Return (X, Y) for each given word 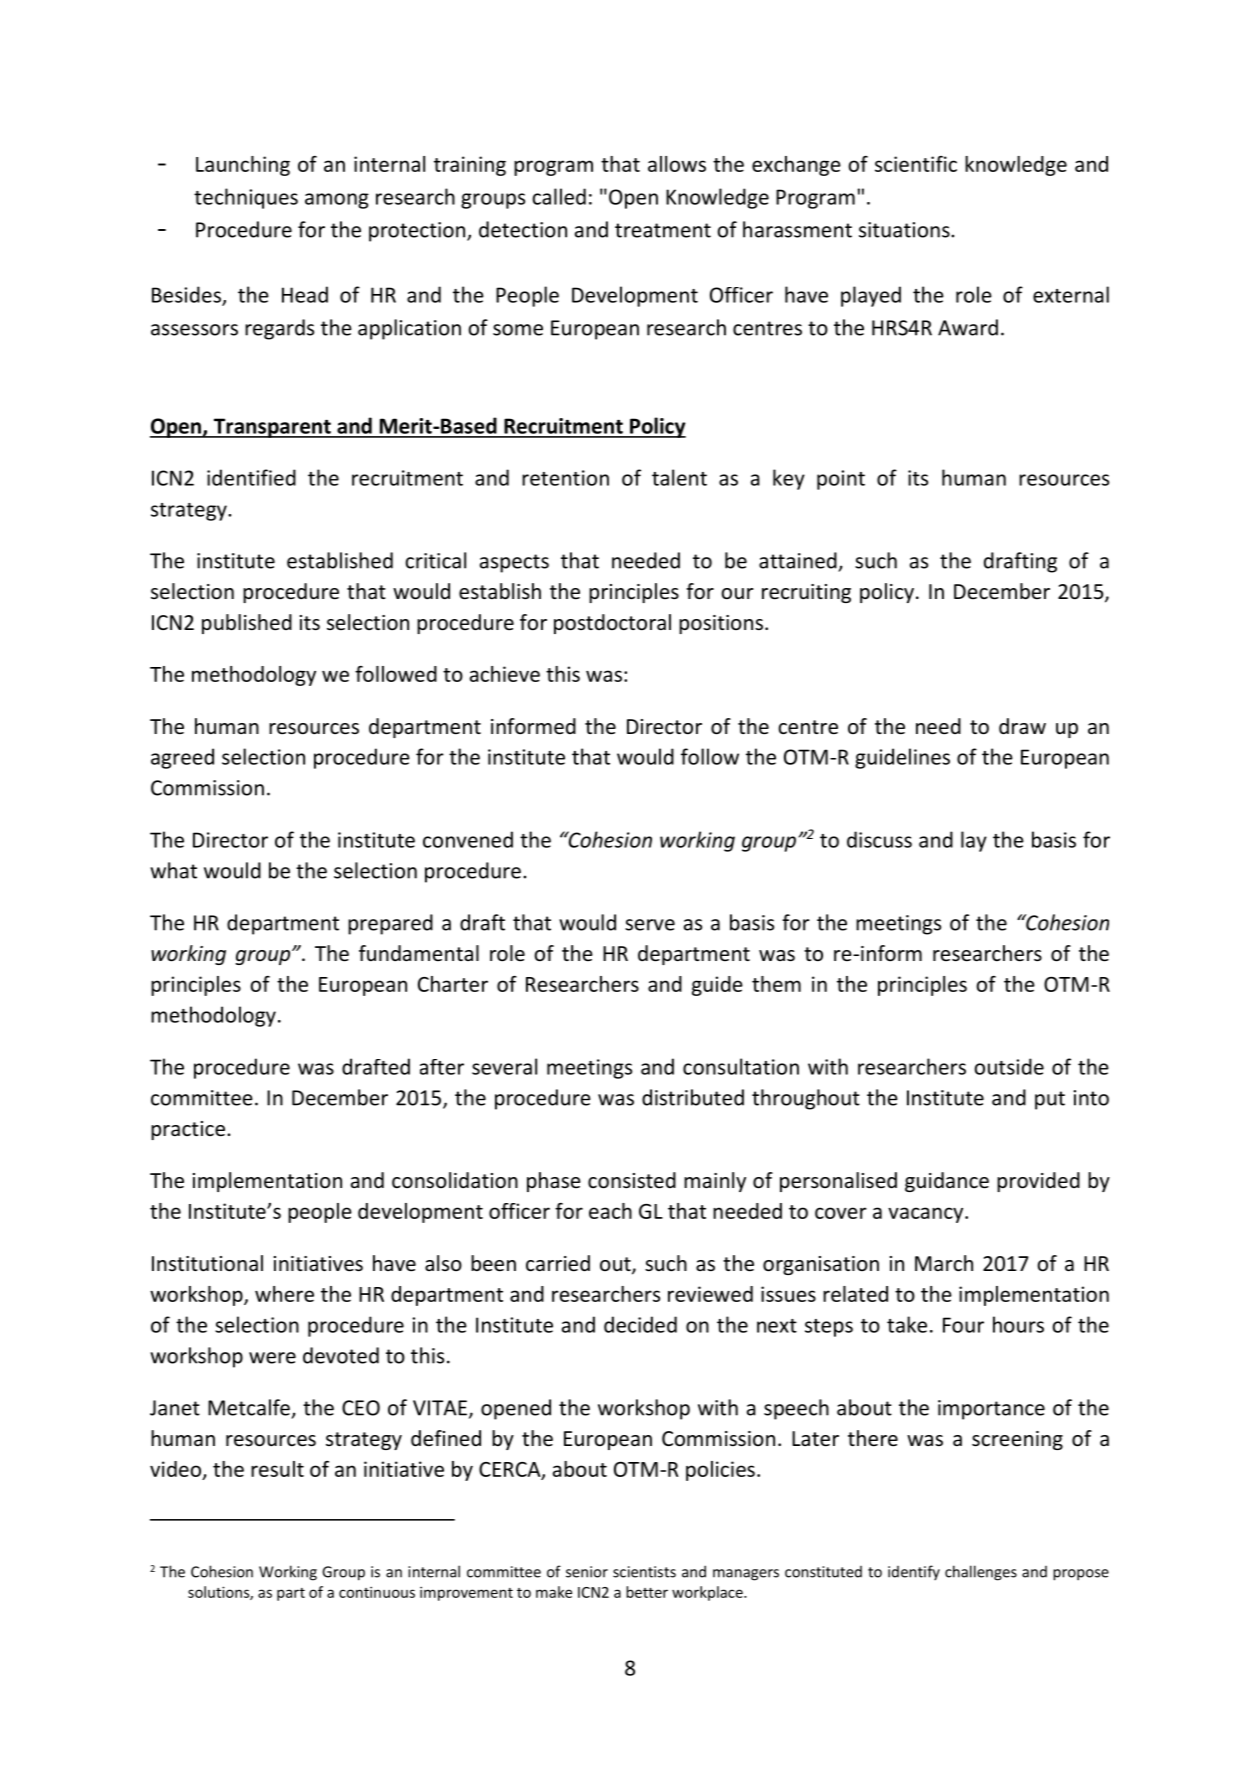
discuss (879, 839)
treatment (663, 230)
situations (905, 230)
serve (650, 925)
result (277, 1469)
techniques (246, 198)
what (173, 870)
